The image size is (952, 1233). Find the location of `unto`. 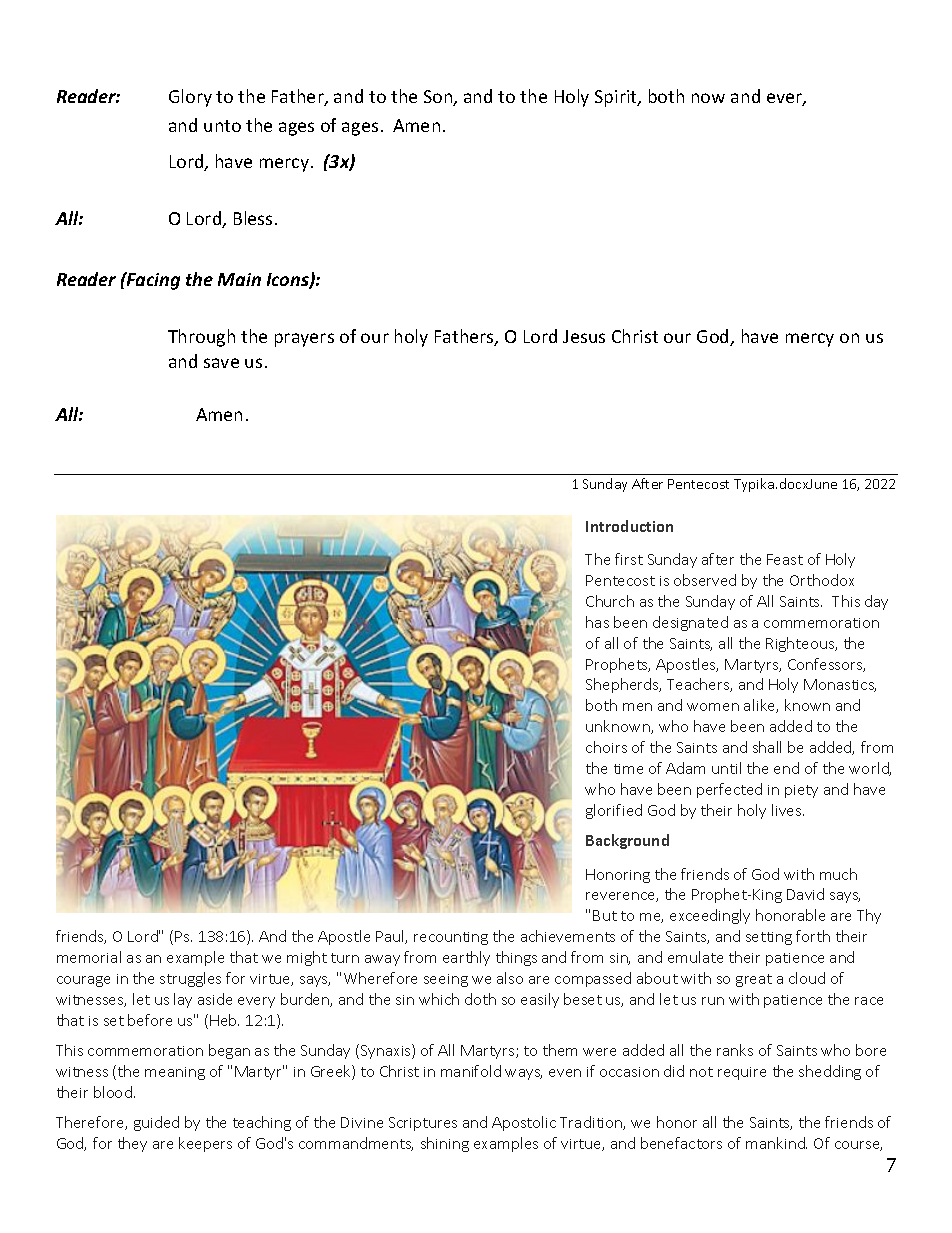

unto is located at coordinates (222, 126).
